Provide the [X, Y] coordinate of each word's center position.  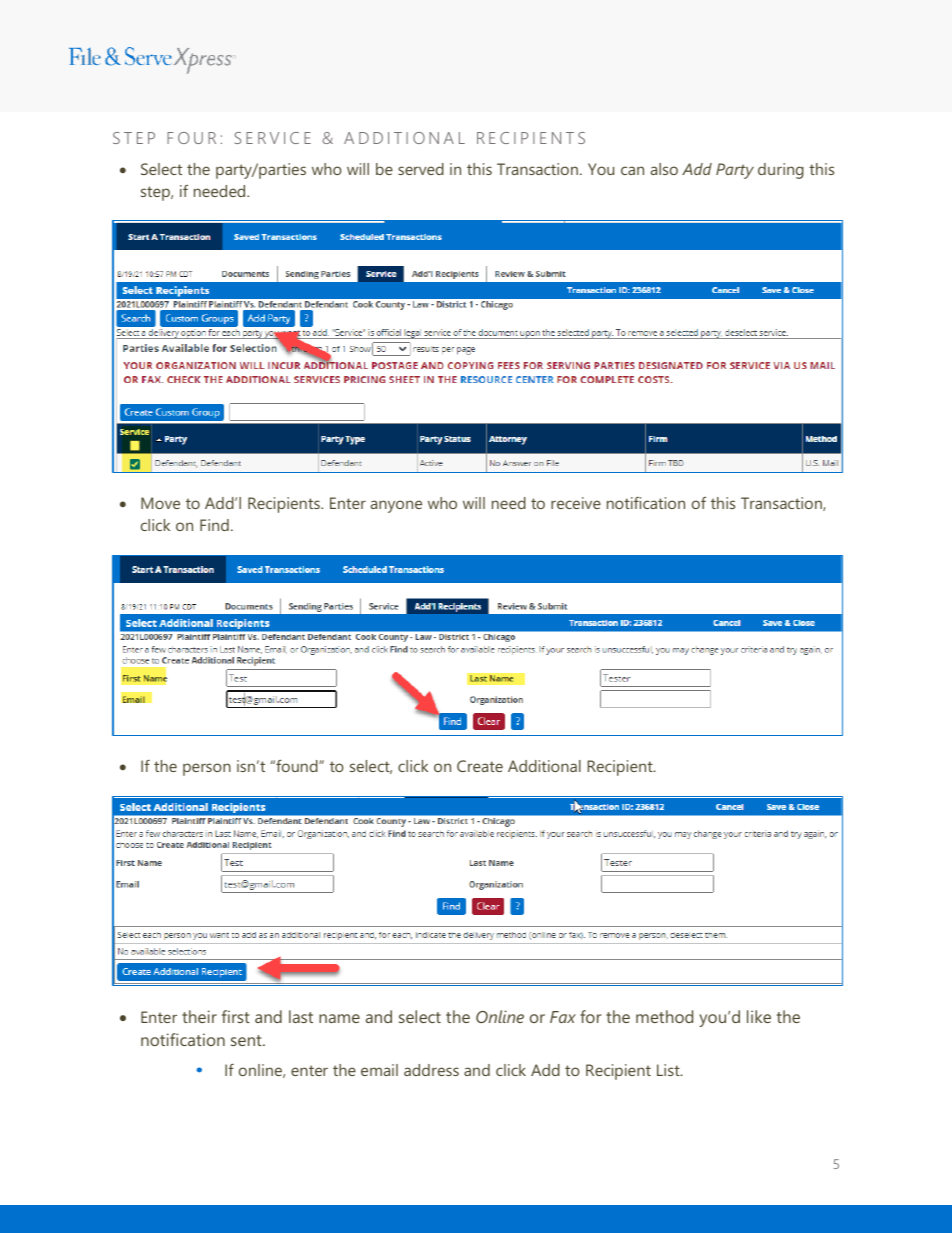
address [431, 1070]
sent [247, 1040]
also [664, 169]
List [669, 1070]
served [421, 169]
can [632, 170]
